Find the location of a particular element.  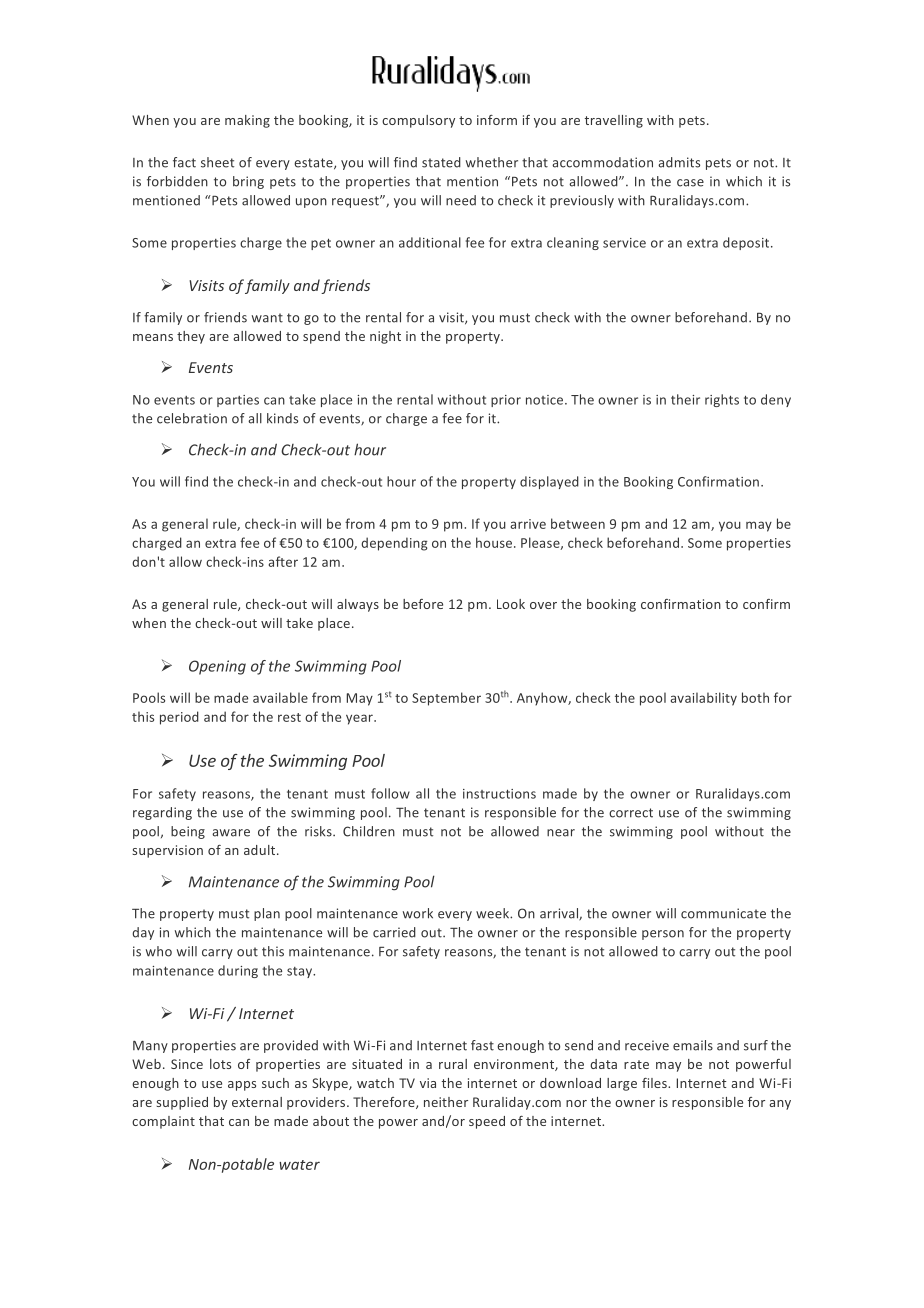

speed is located at coordinates (487, 1122).
